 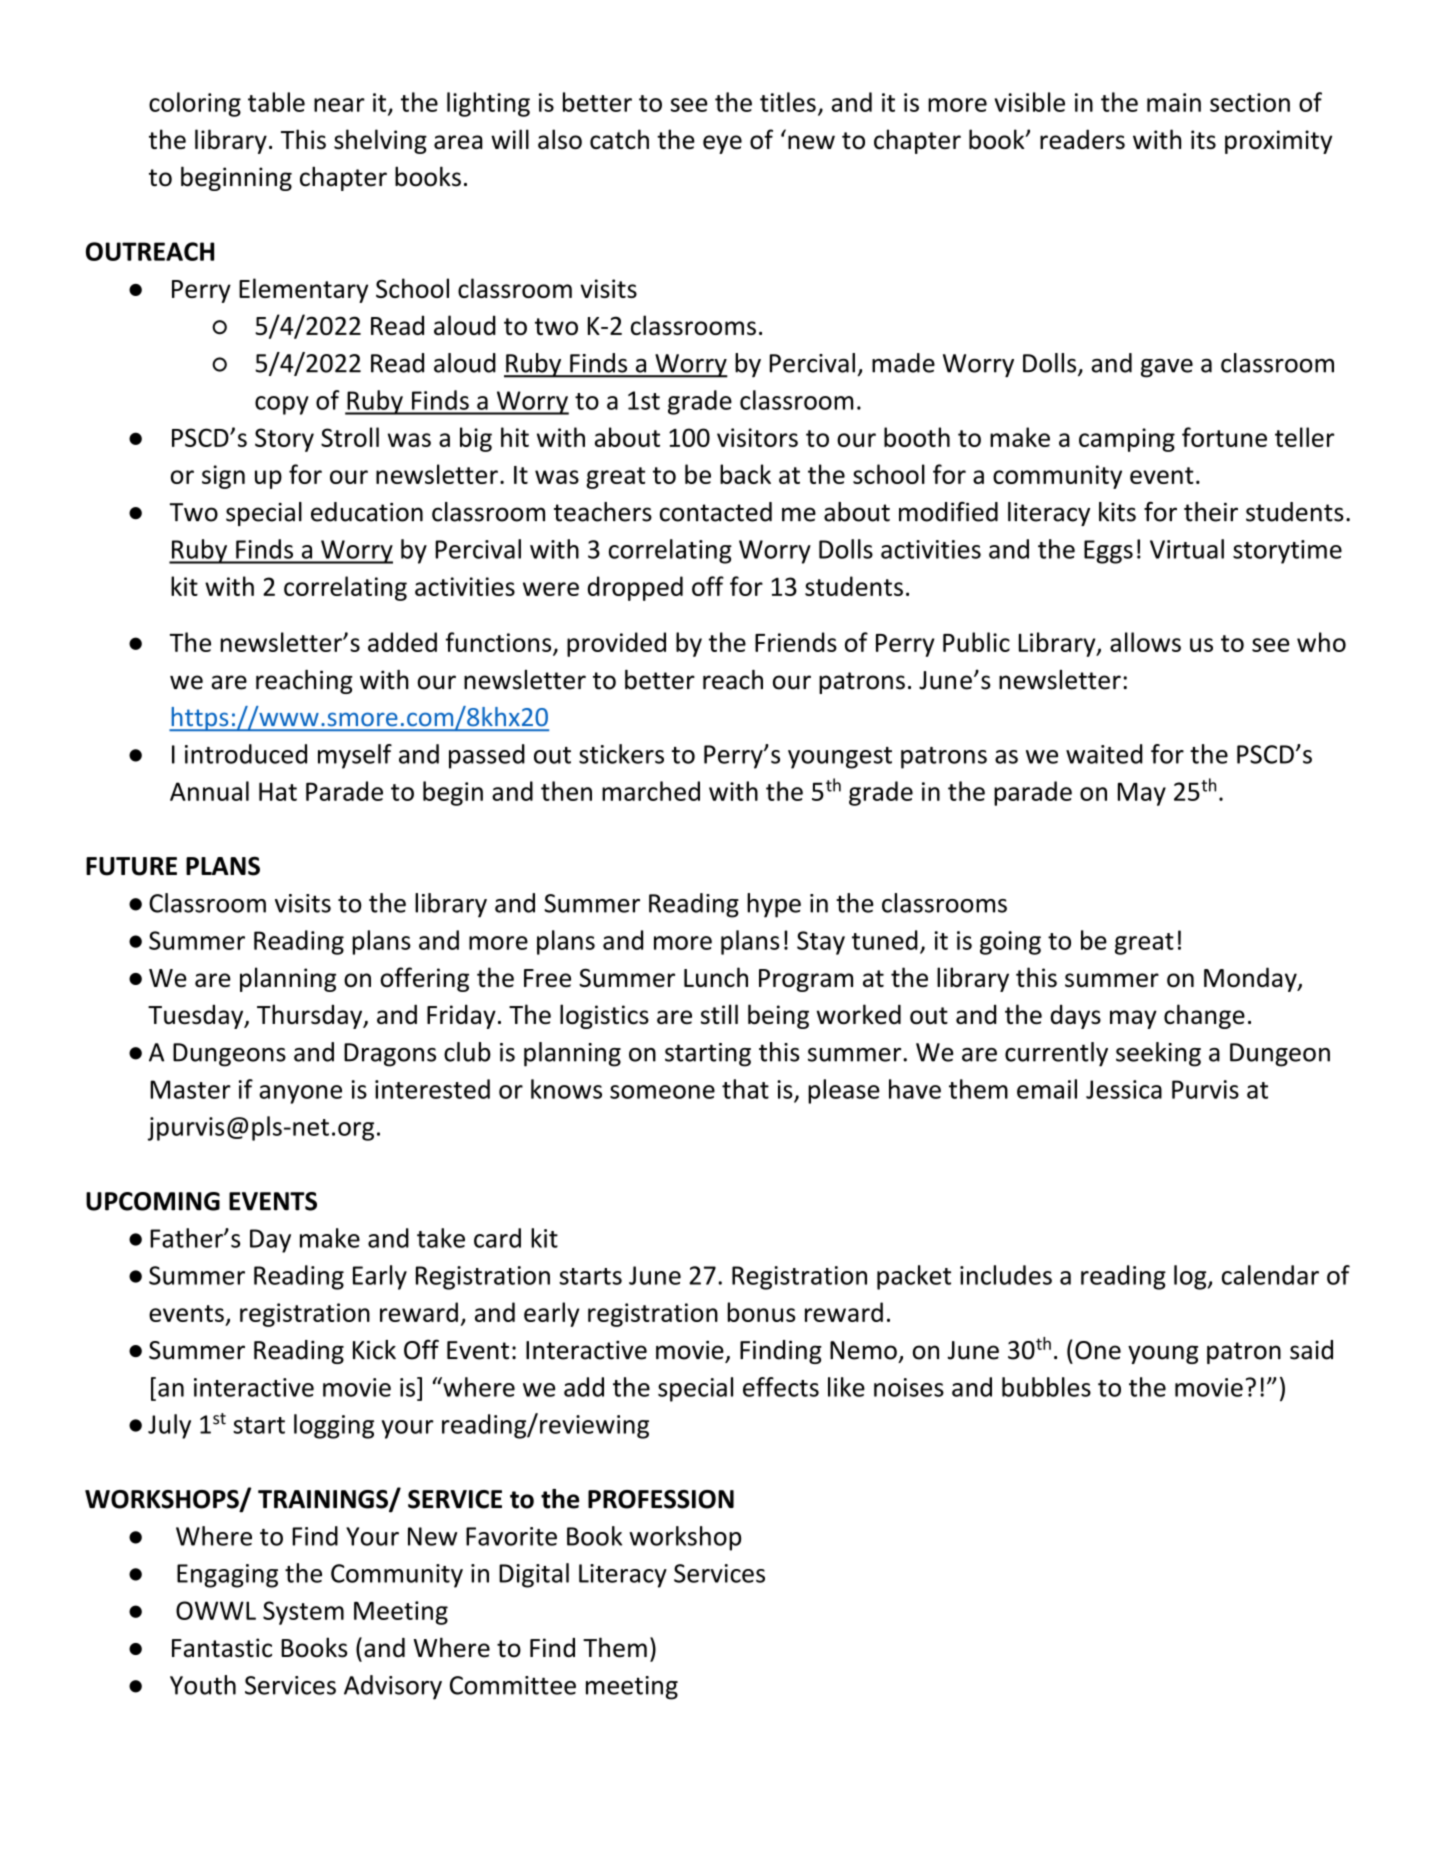 What do you see at coordinates (246, 754) in the screenshot?
I see `introduced` at bounding box center [246, 754].
